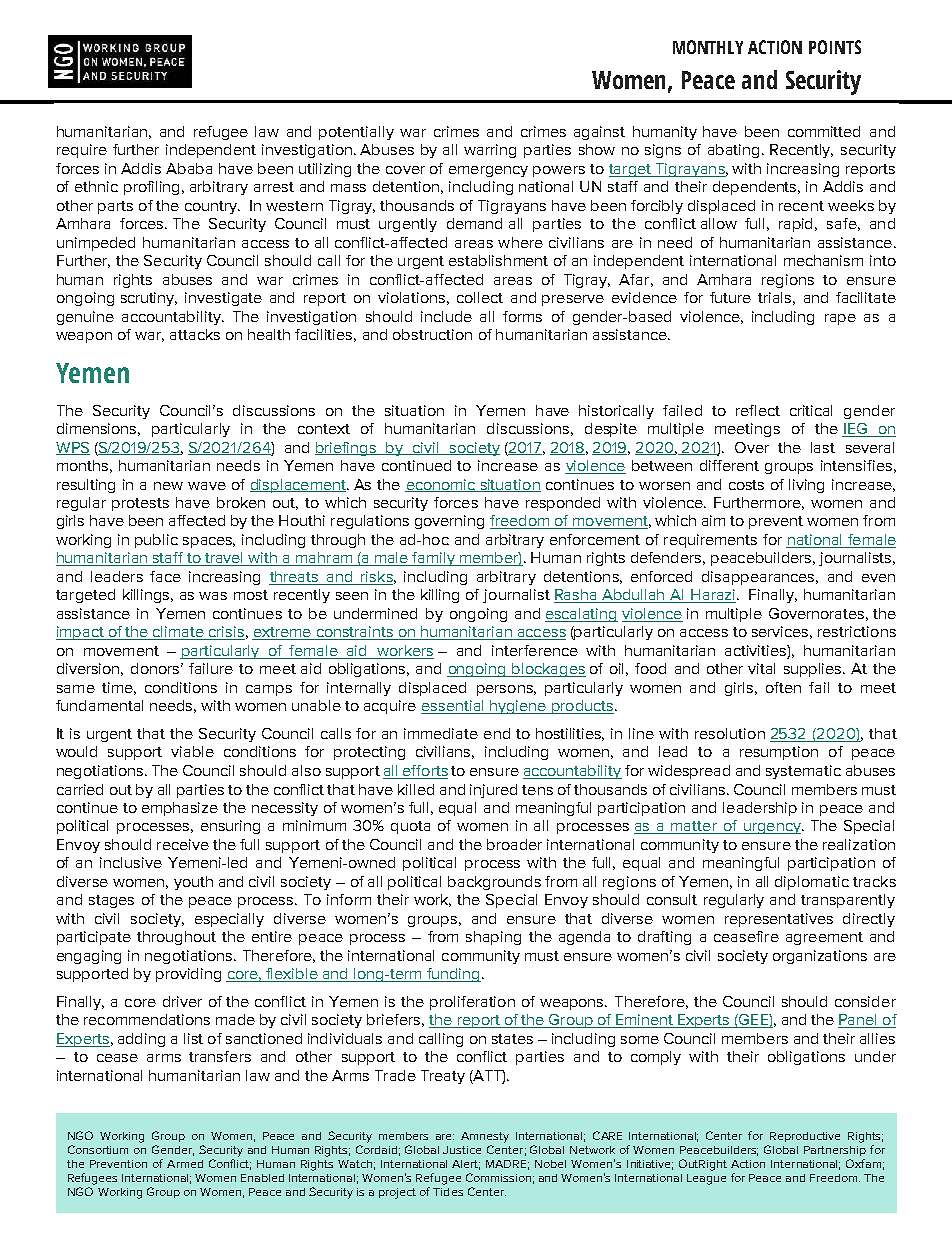  Describe the element at coordinates (493, 791) in the screenshot. I see `injured` at that location.
